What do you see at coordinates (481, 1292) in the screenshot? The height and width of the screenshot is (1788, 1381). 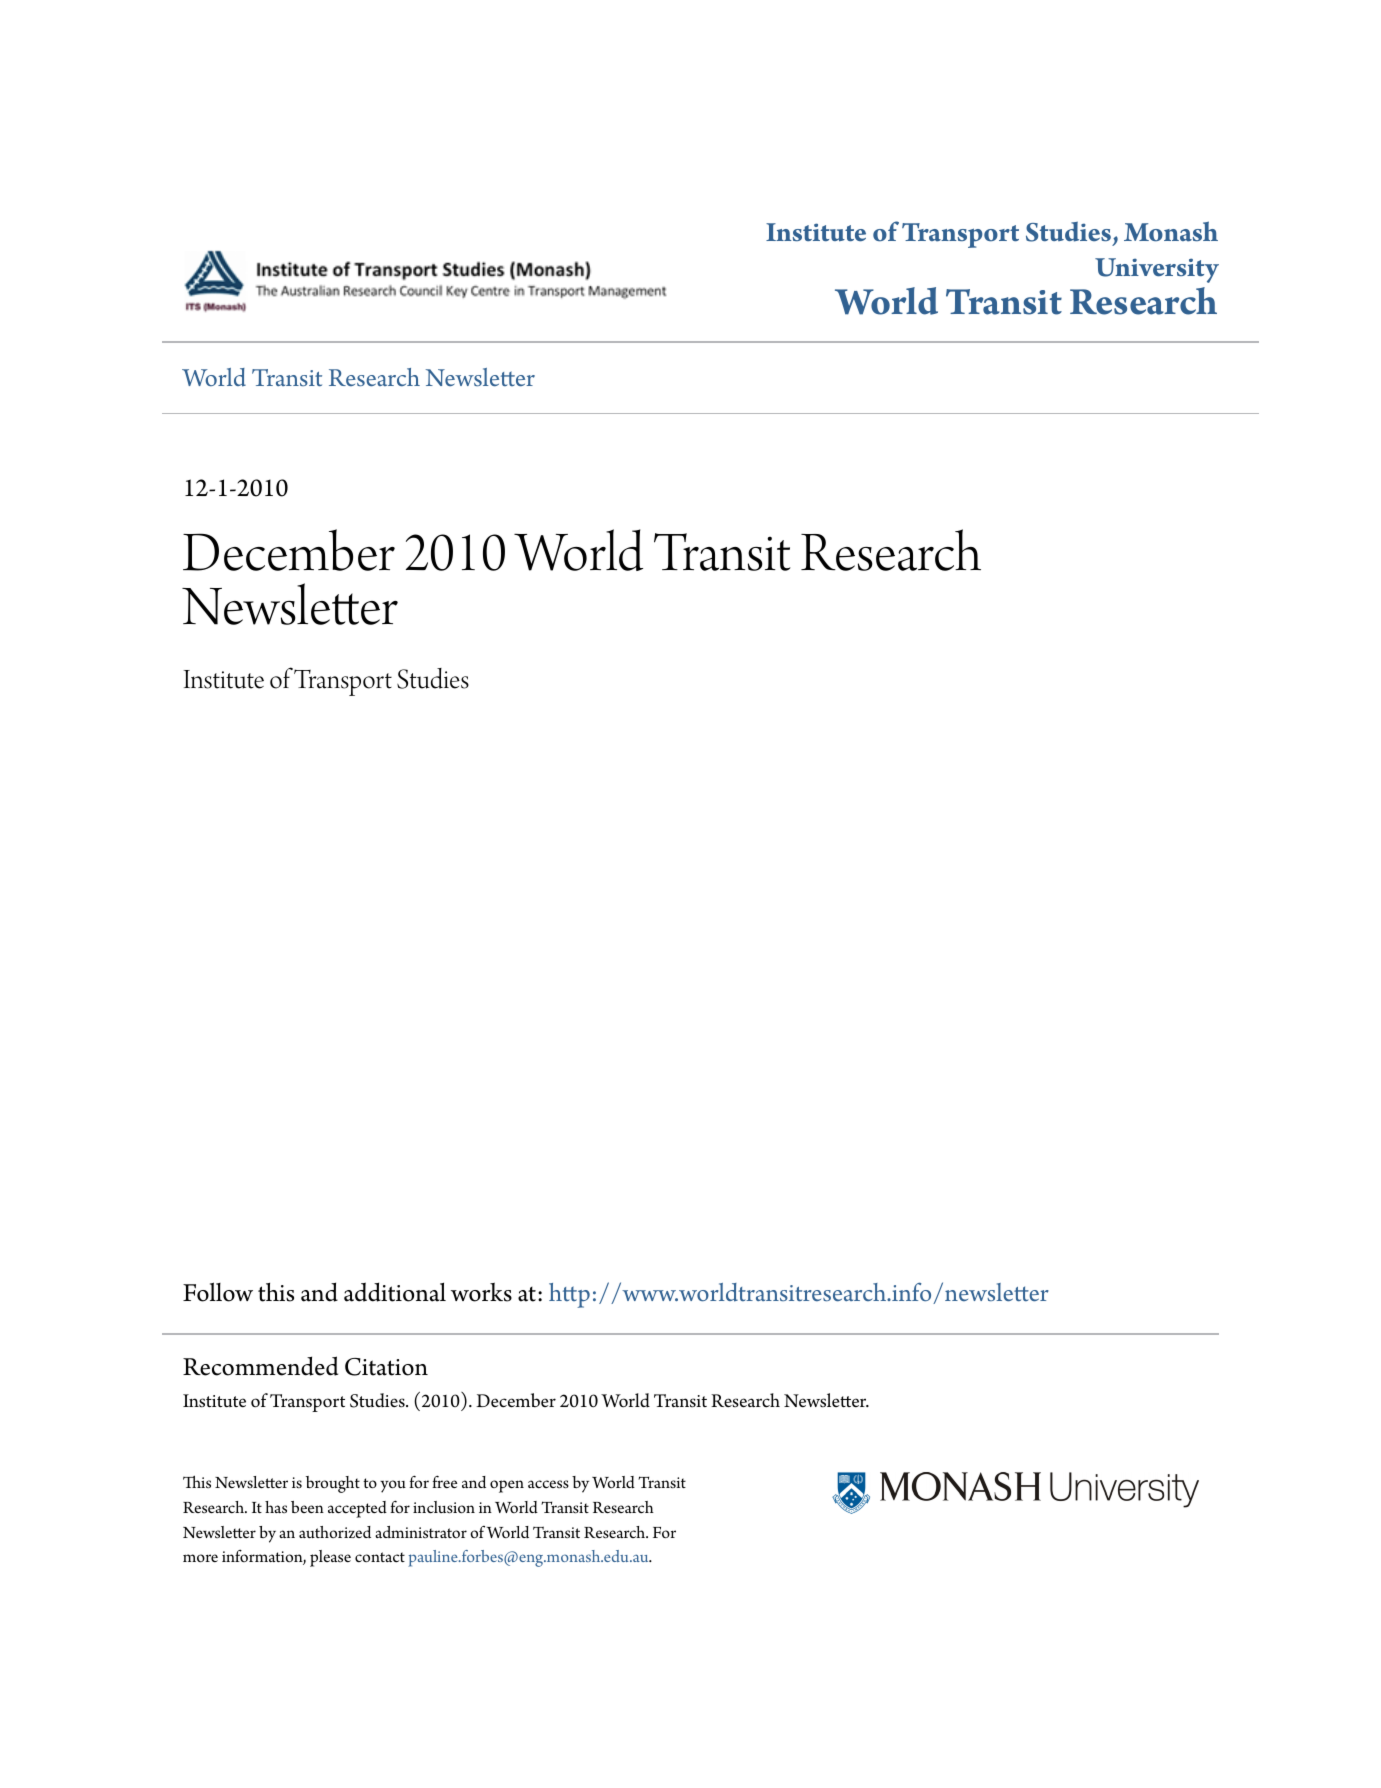 I see `works` at bounding box center [481, 1292].
